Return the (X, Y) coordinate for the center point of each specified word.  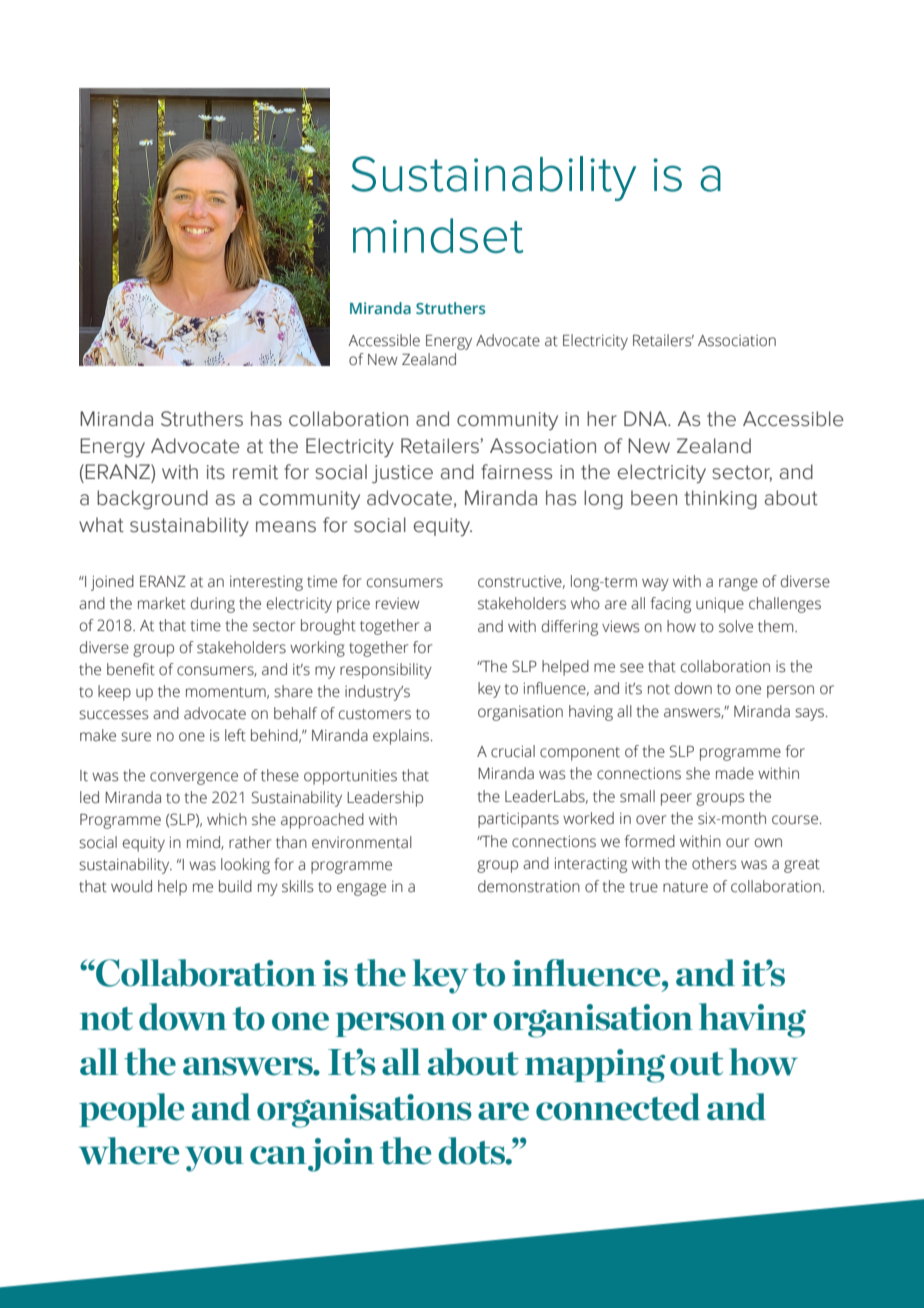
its (216, 472)
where (129, 1151)
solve (736, 626)
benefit (131, 669)
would (131, 886)
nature (685, 887)
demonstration (529, 886)
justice (402, 474)
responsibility (386, 671)
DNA (646, 418)
